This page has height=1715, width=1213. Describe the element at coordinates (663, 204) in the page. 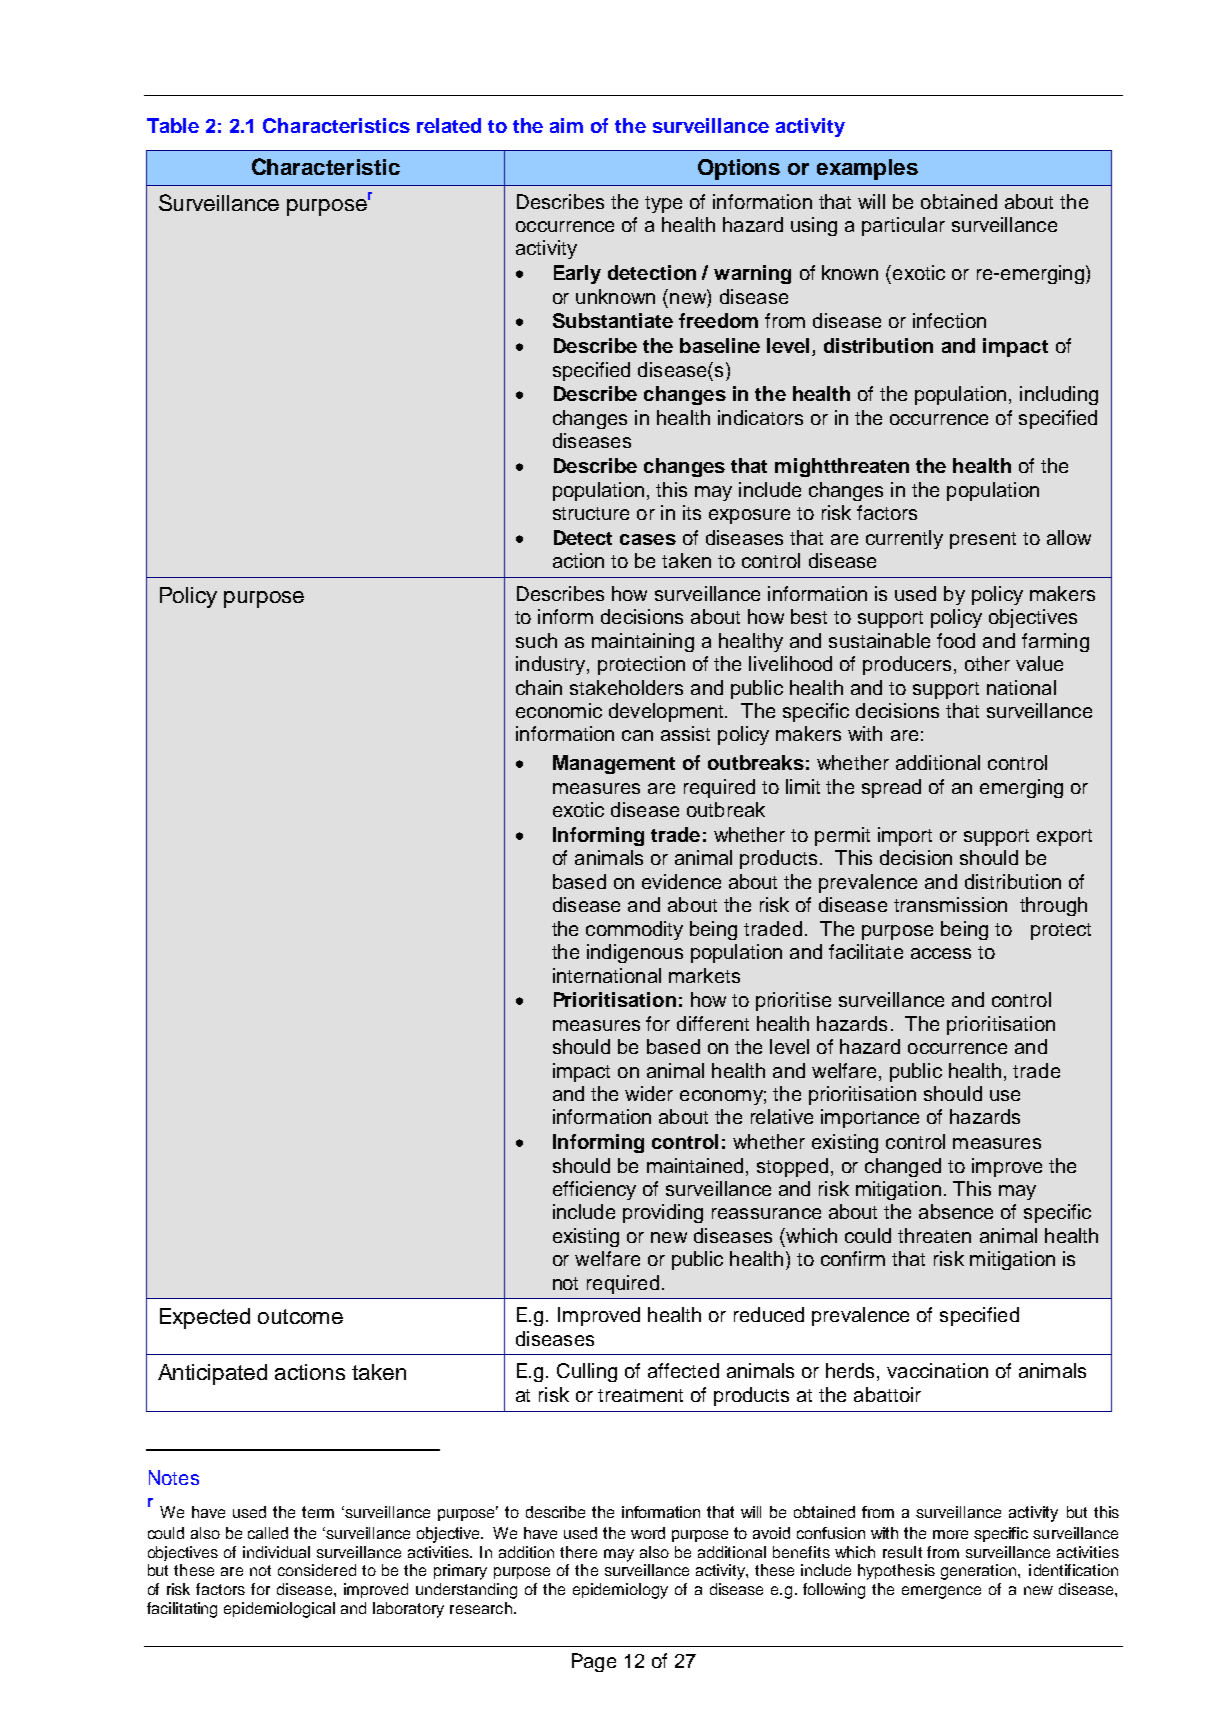

I see `type` at that location.
